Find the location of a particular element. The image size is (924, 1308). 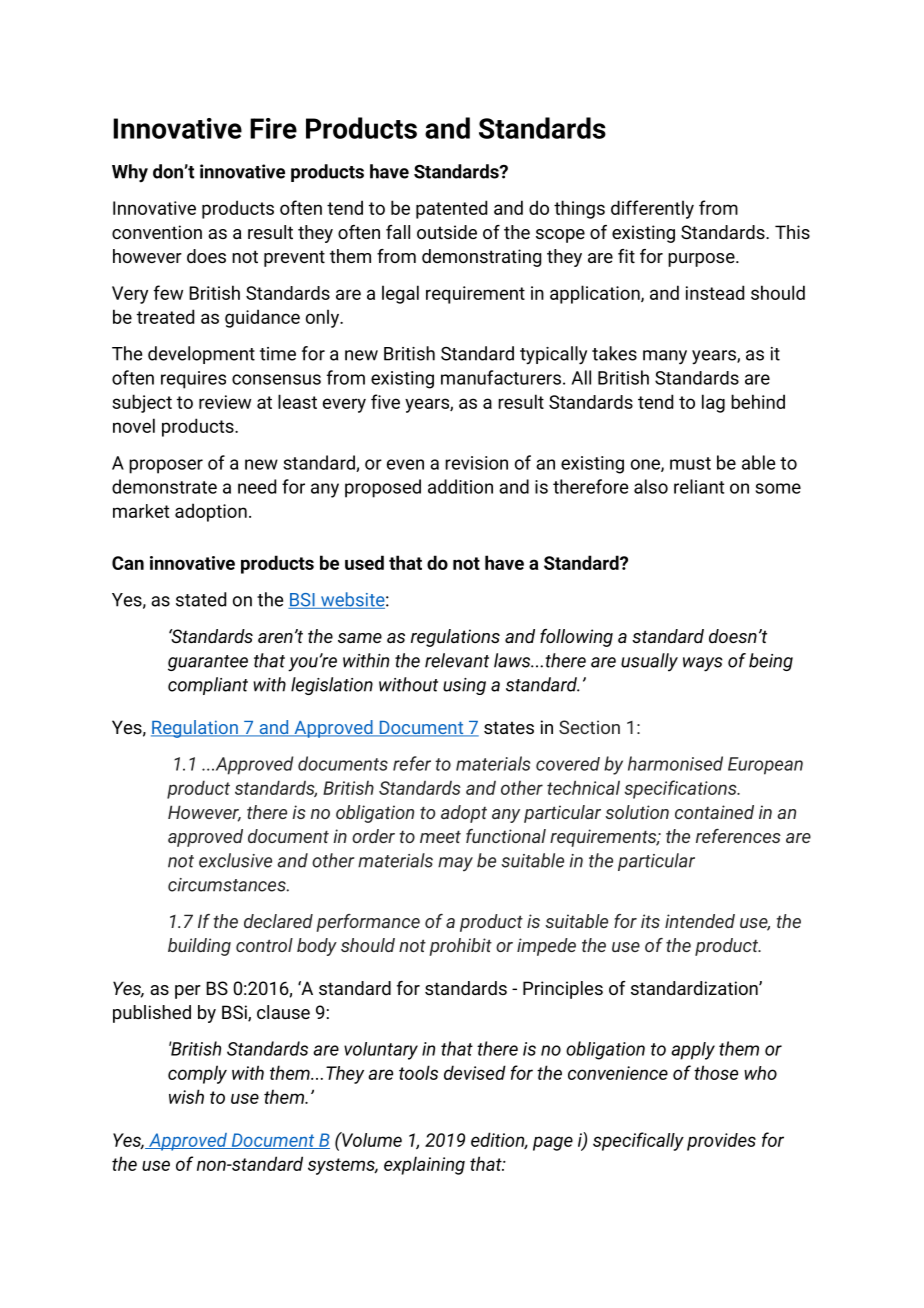

reliant is located at coordinates (699, 486).
